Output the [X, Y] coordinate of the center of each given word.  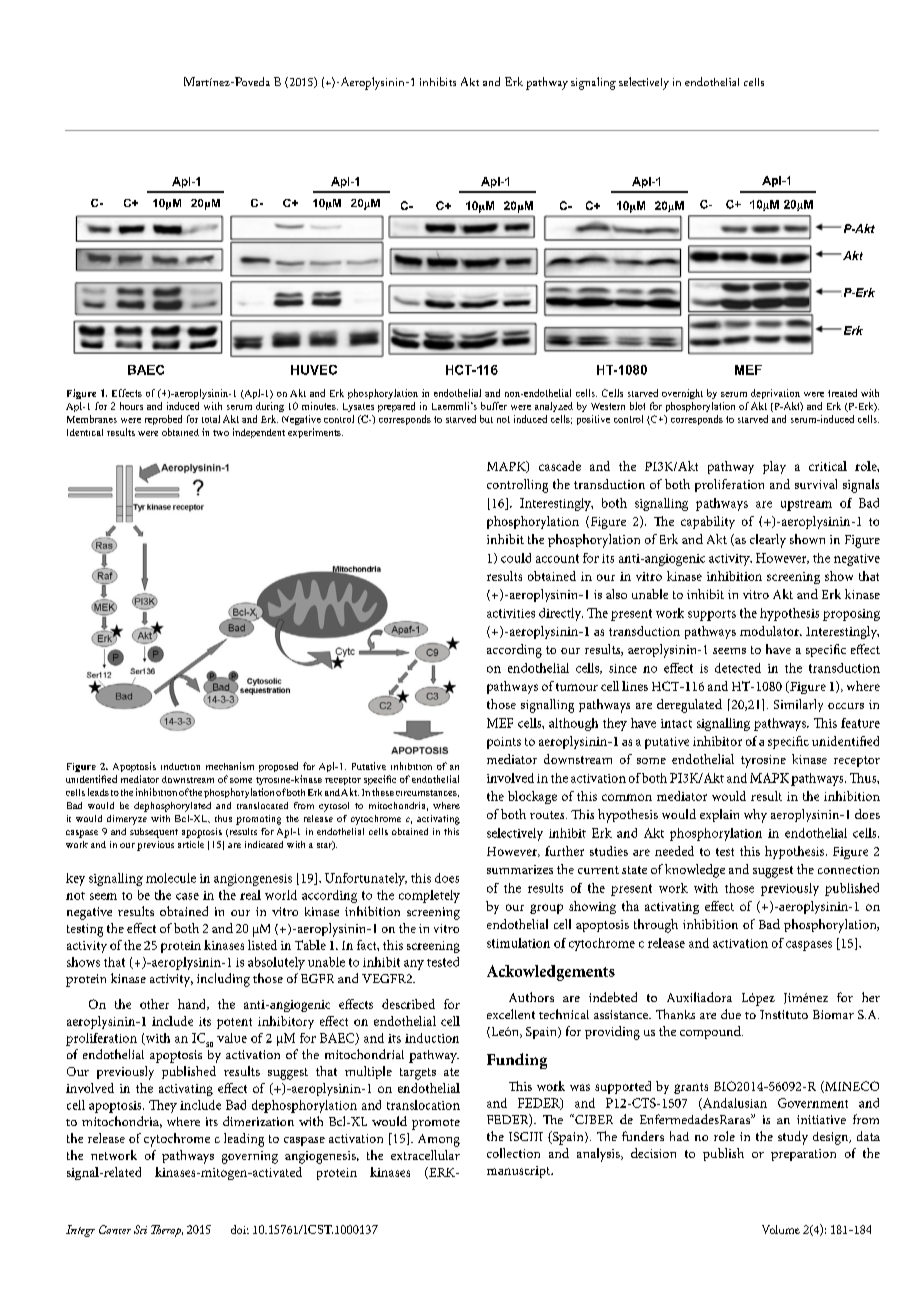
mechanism [230, 766]
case [187, 896]
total [211, 419]
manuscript [520, 1172]
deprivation [775, 394]
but [486, 419]
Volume [781, 1229]
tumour [577, 687]
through [656, 926]
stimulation [518, 943]
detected [738, 668]
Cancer [115, 1229]
